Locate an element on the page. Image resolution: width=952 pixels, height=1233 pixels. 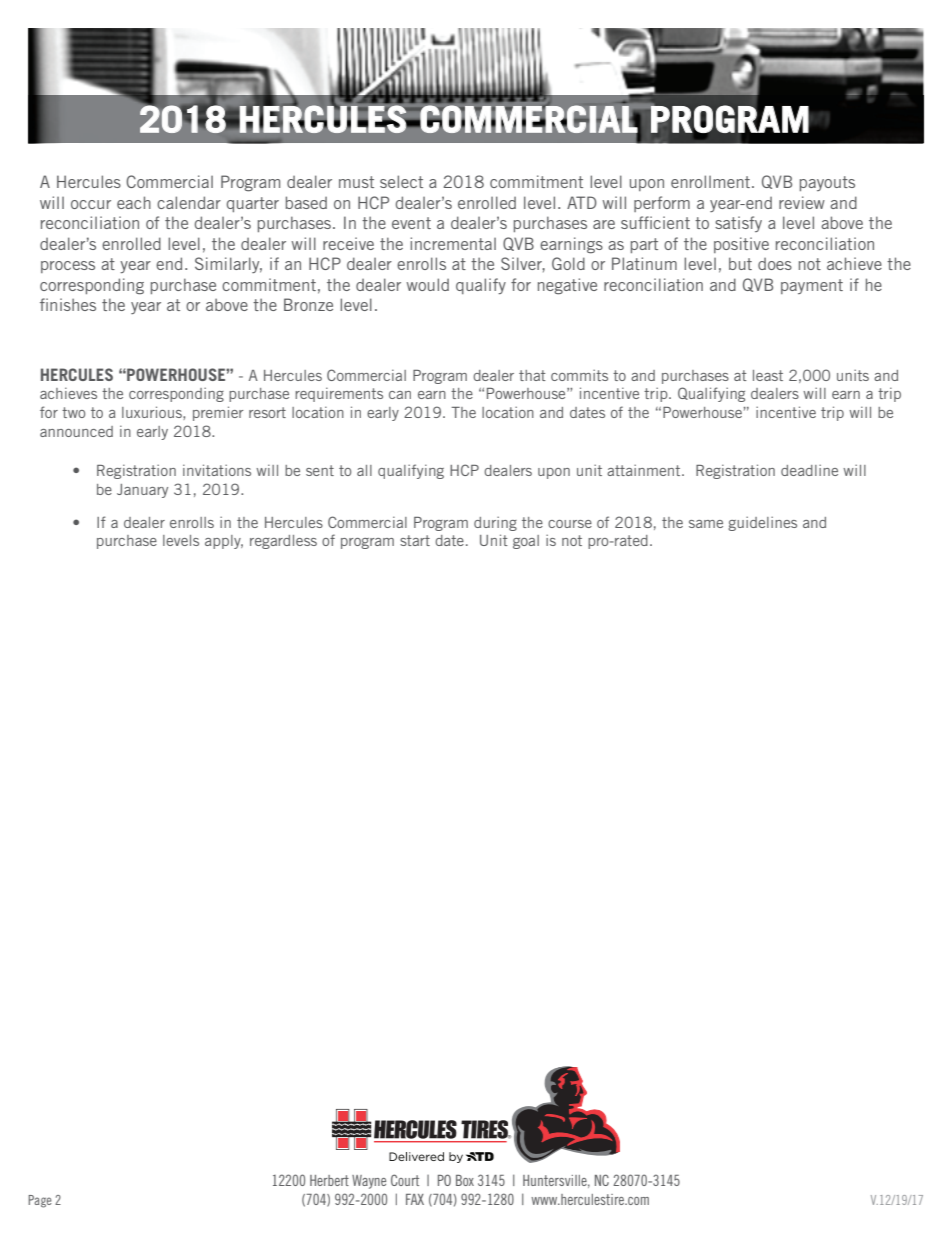
same is located at coordinates (706, 524).
